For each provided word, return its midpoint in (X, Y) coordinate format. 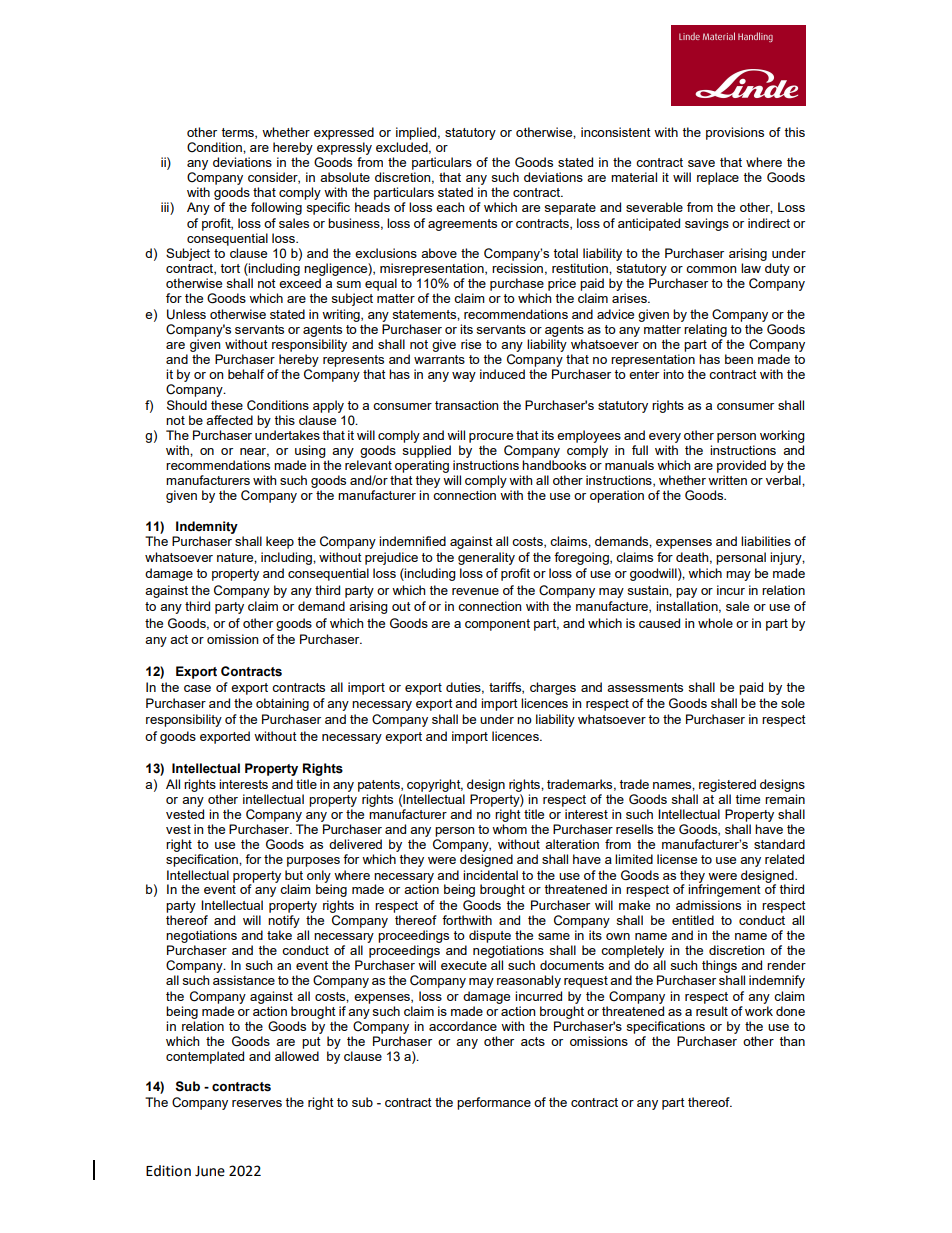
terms (238, 133)
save (701, 163)
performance (494, 1103)
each (450, 207)
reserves (257, 1103)
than (792, 1041)
